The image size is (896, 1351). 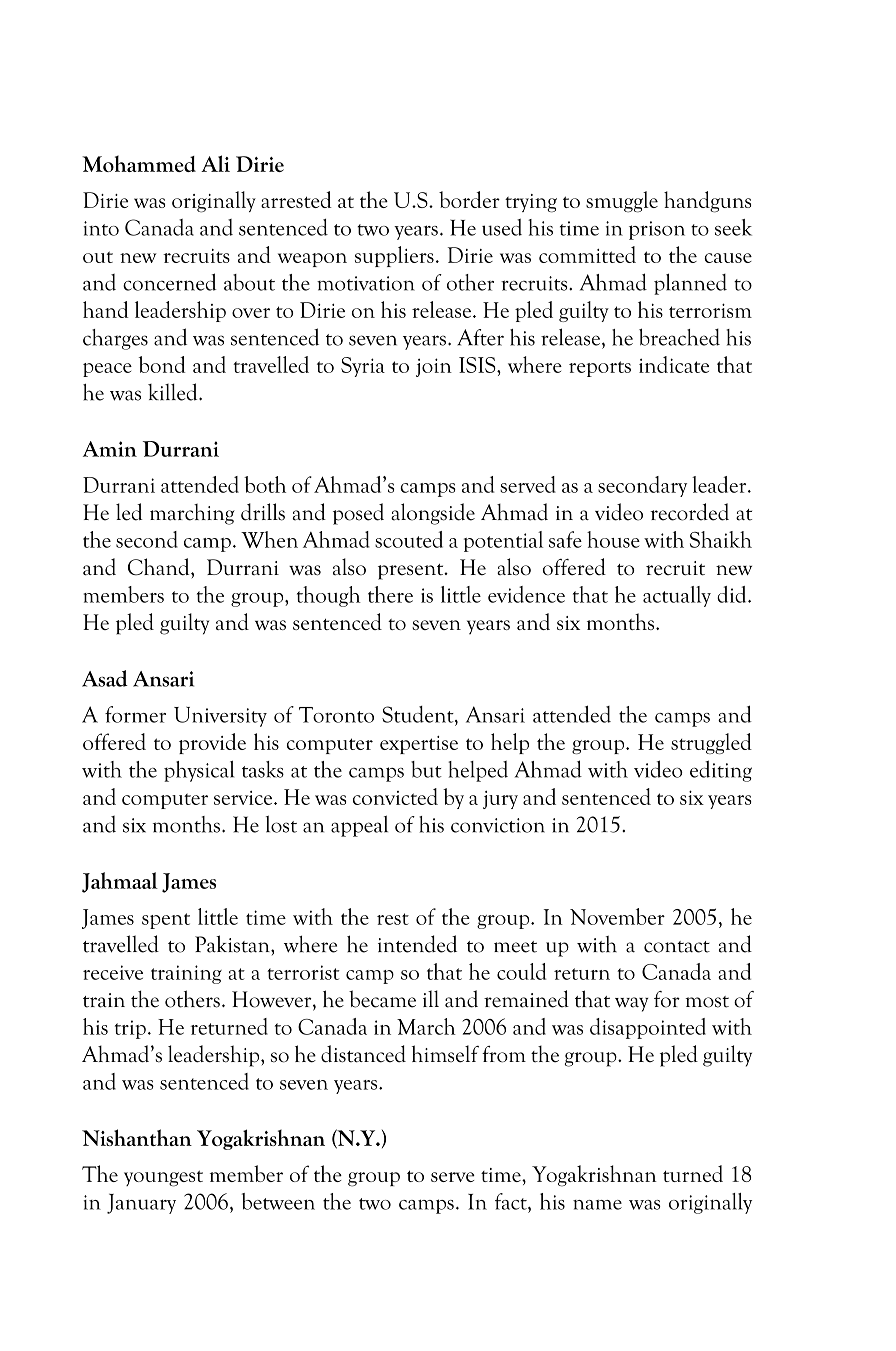 What do you see at coordinates (469, 199) in the screenshot?
I see `border` at bounding box center [469, 199].
